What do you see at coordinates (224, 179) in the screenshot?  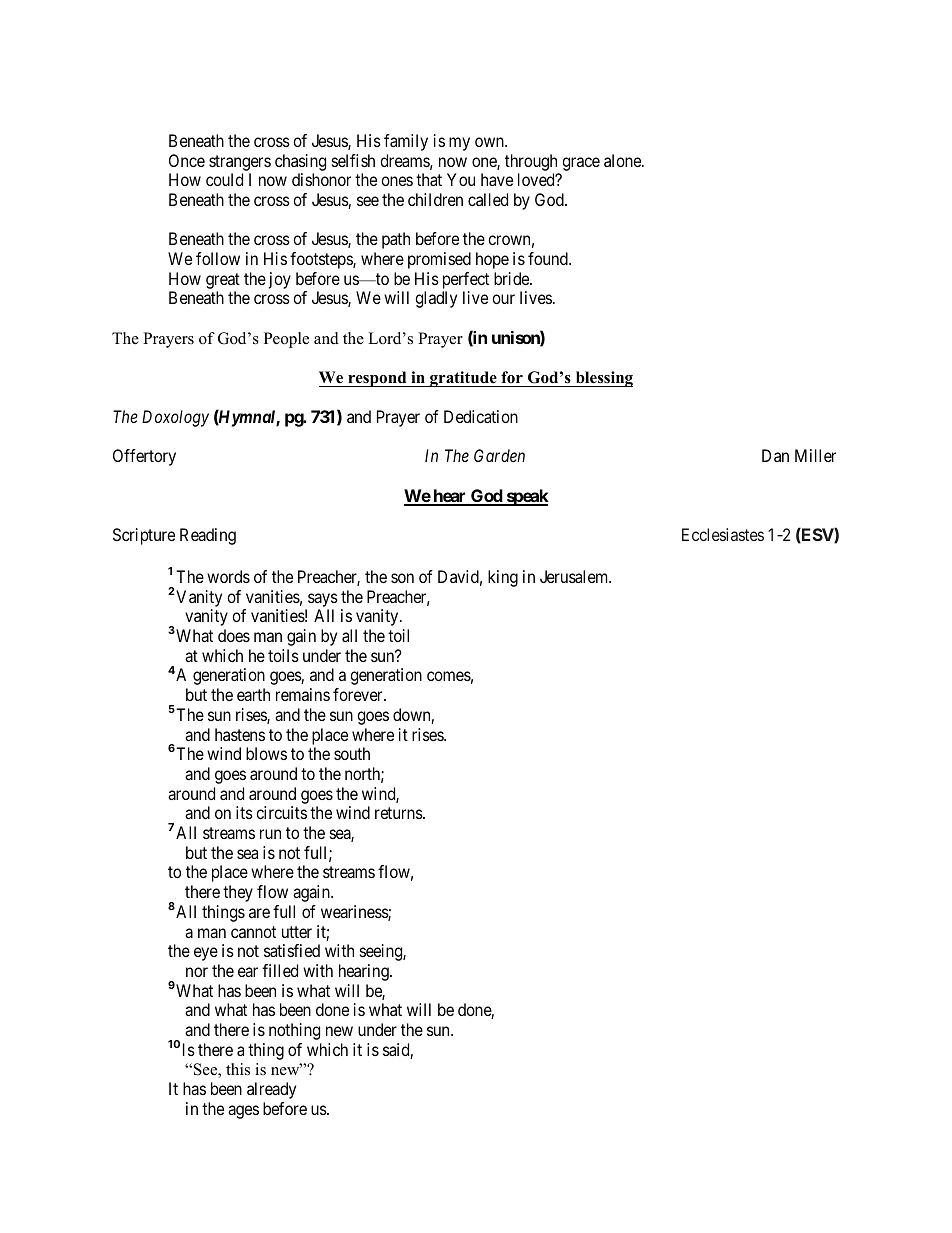 I see `could` at bounding box center [224, 179].
